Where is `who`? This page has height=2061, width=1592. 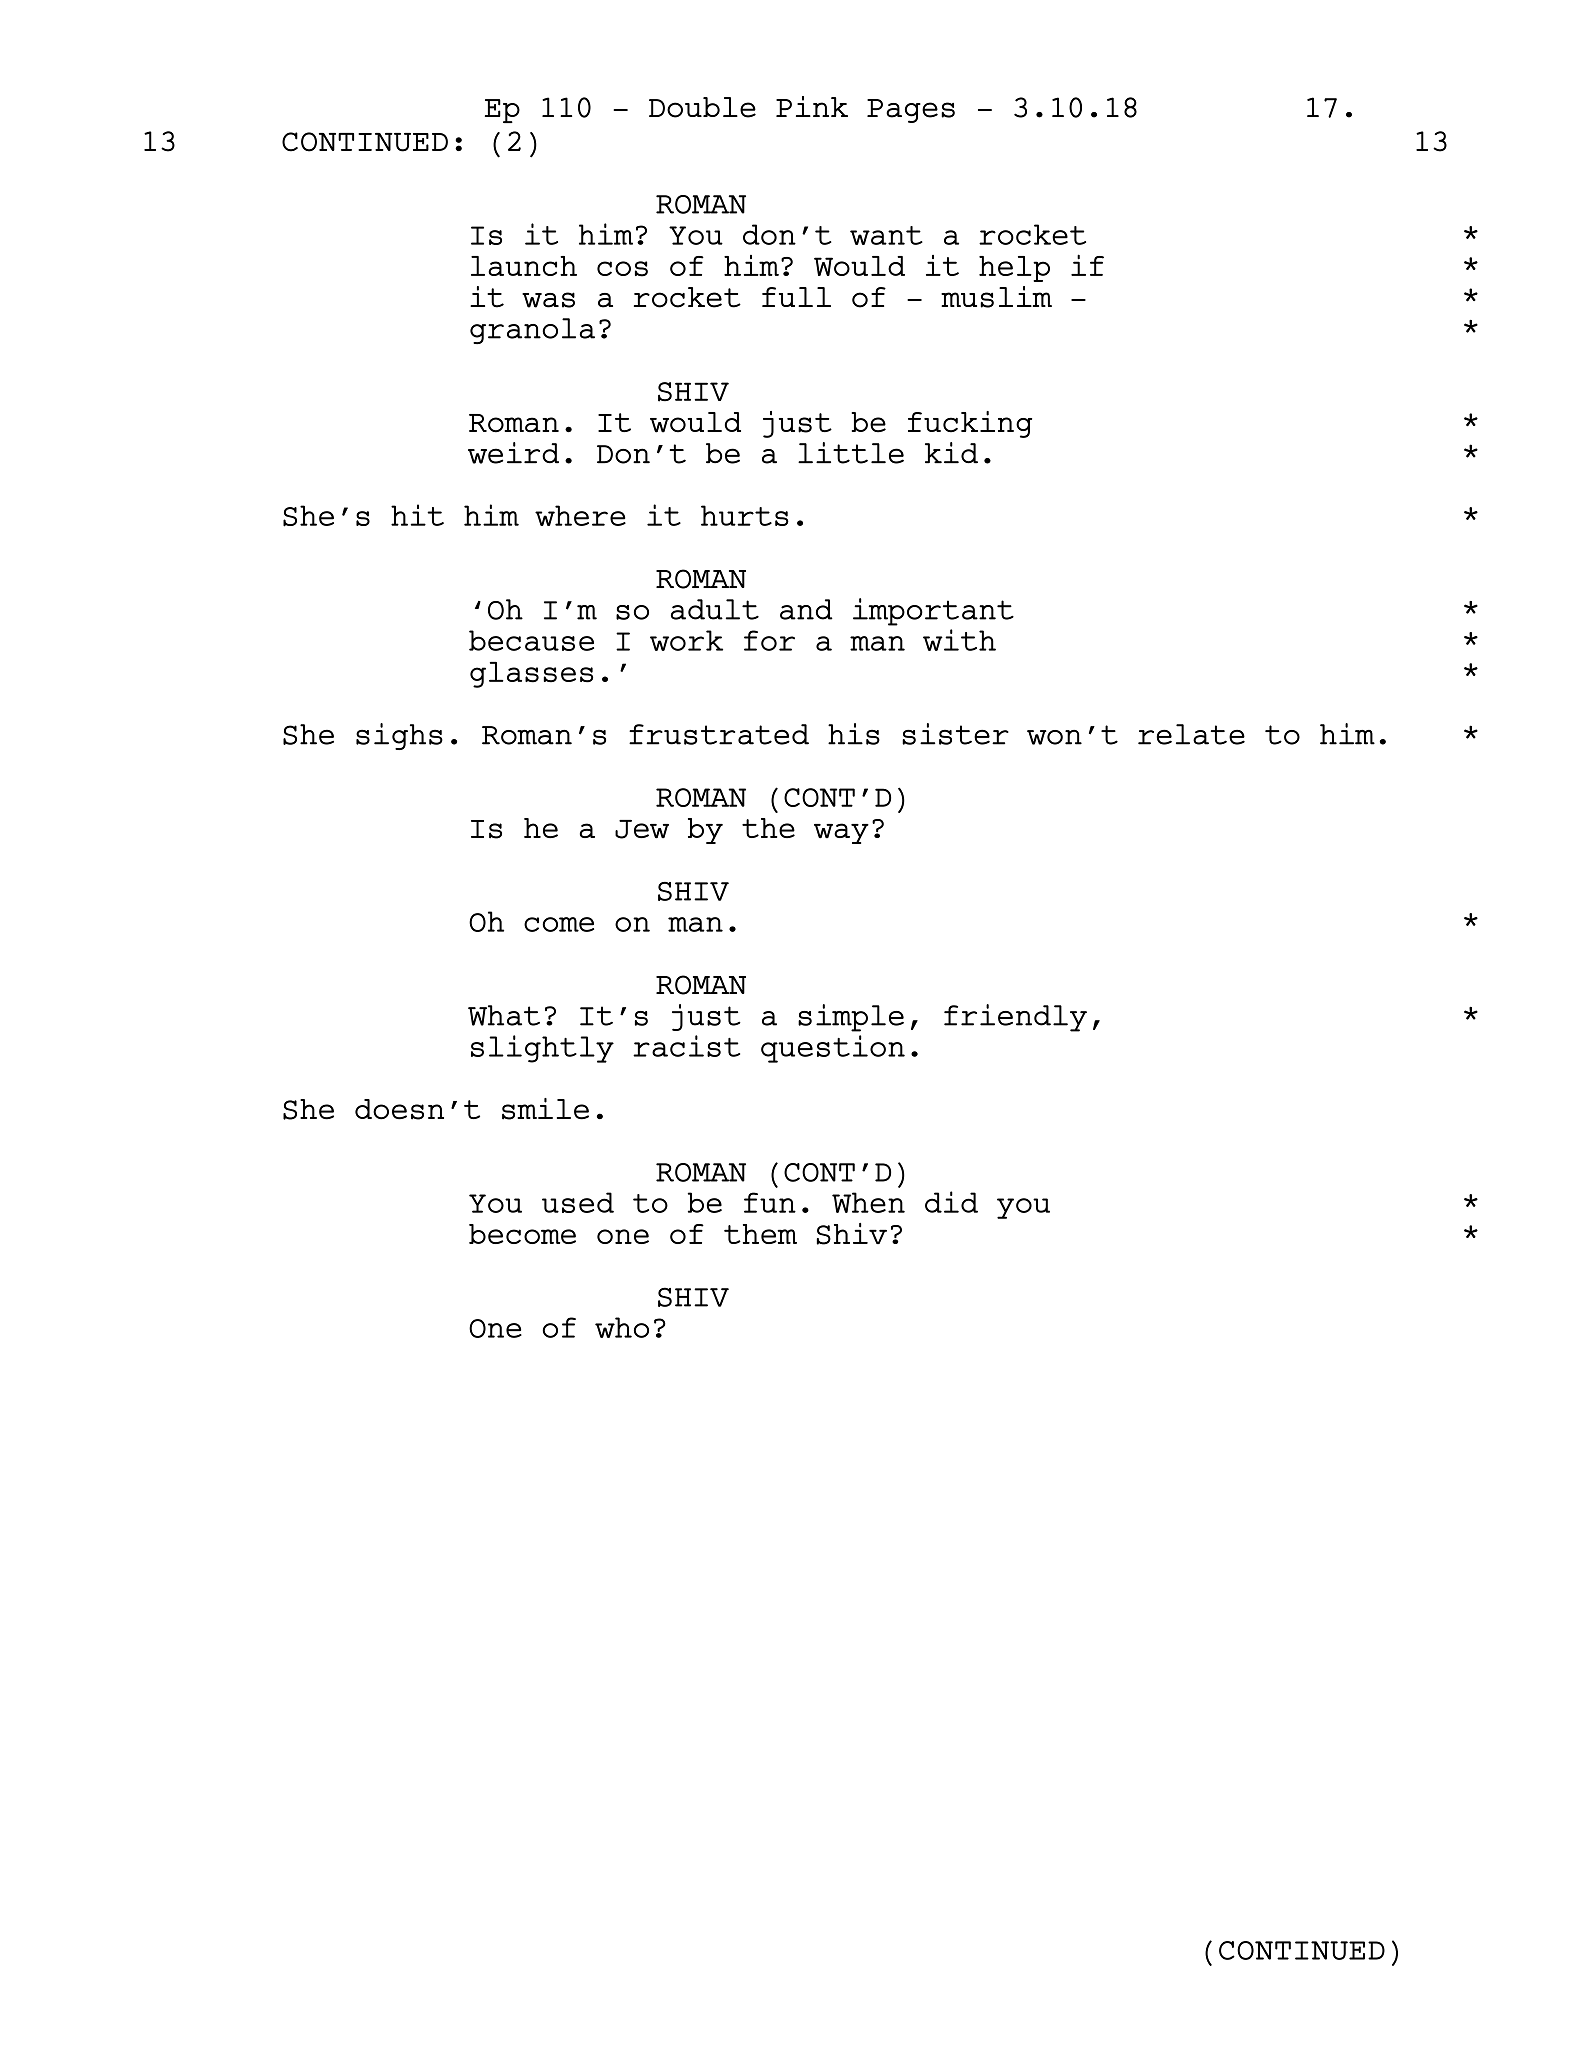 who is located at coordinates (622, 1327).
